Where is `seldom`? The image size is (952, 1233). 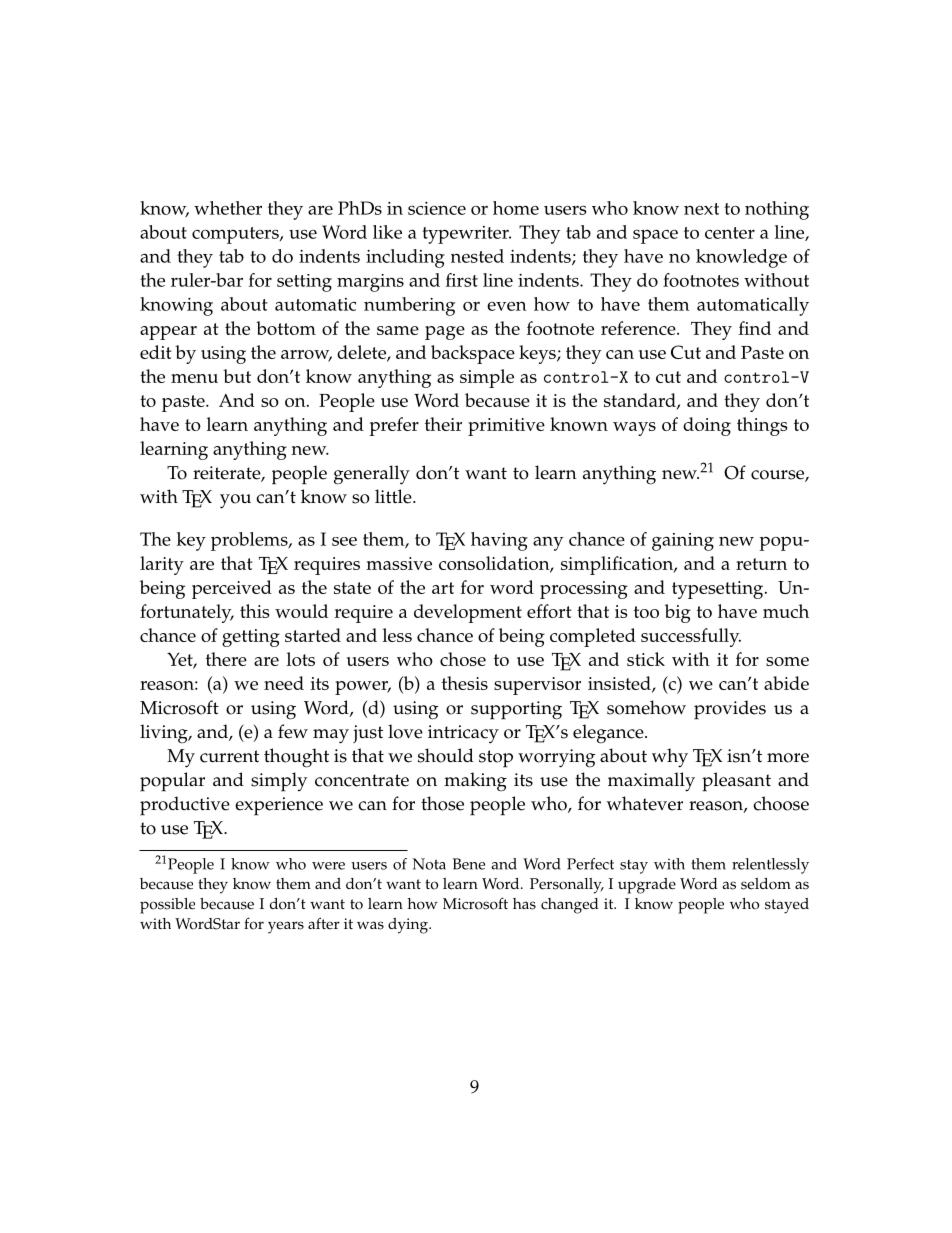
seldom is located at coordinates (766, 884).
